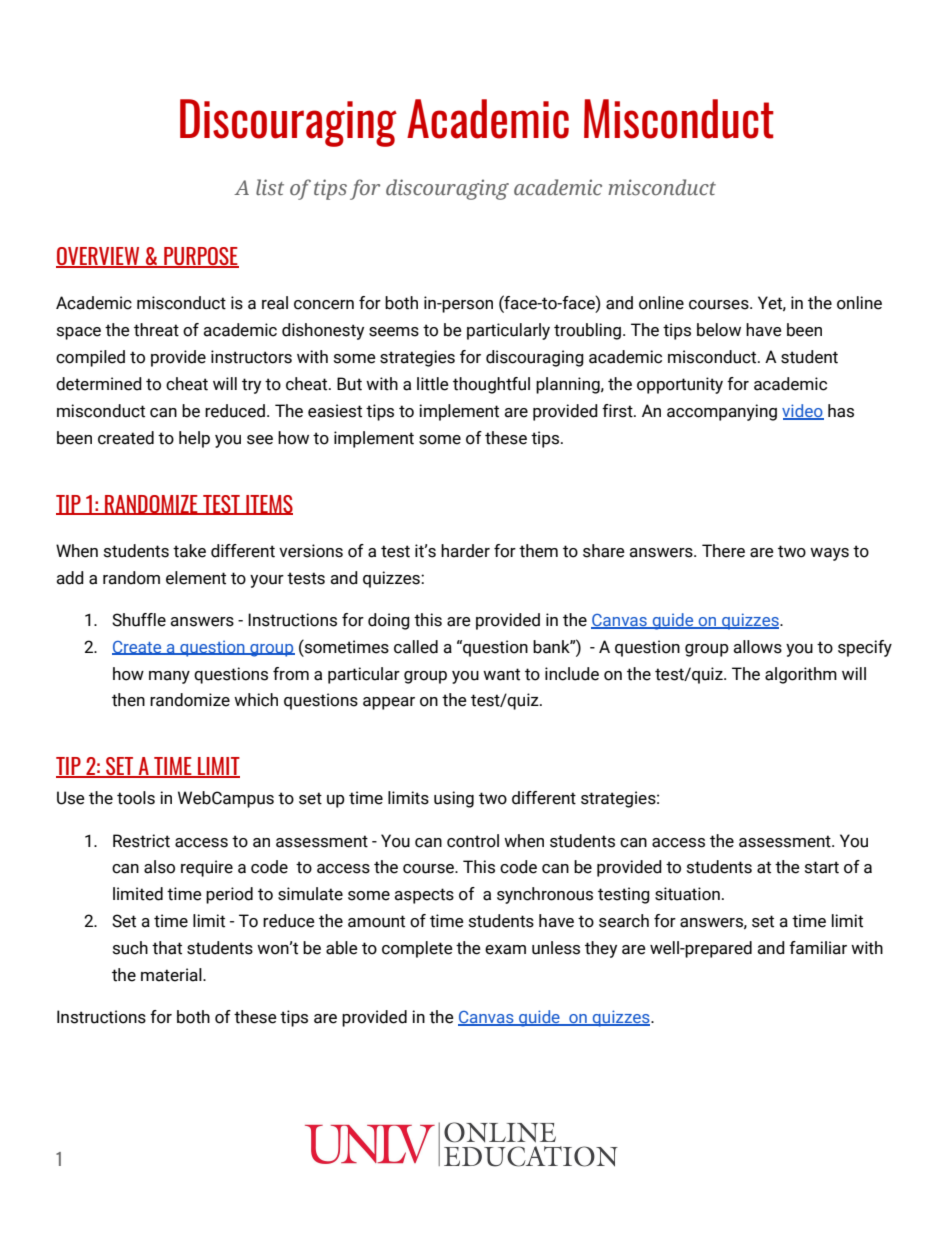  Describe the element at coordinates (501, 674) in the image. I see `want` at that location.
